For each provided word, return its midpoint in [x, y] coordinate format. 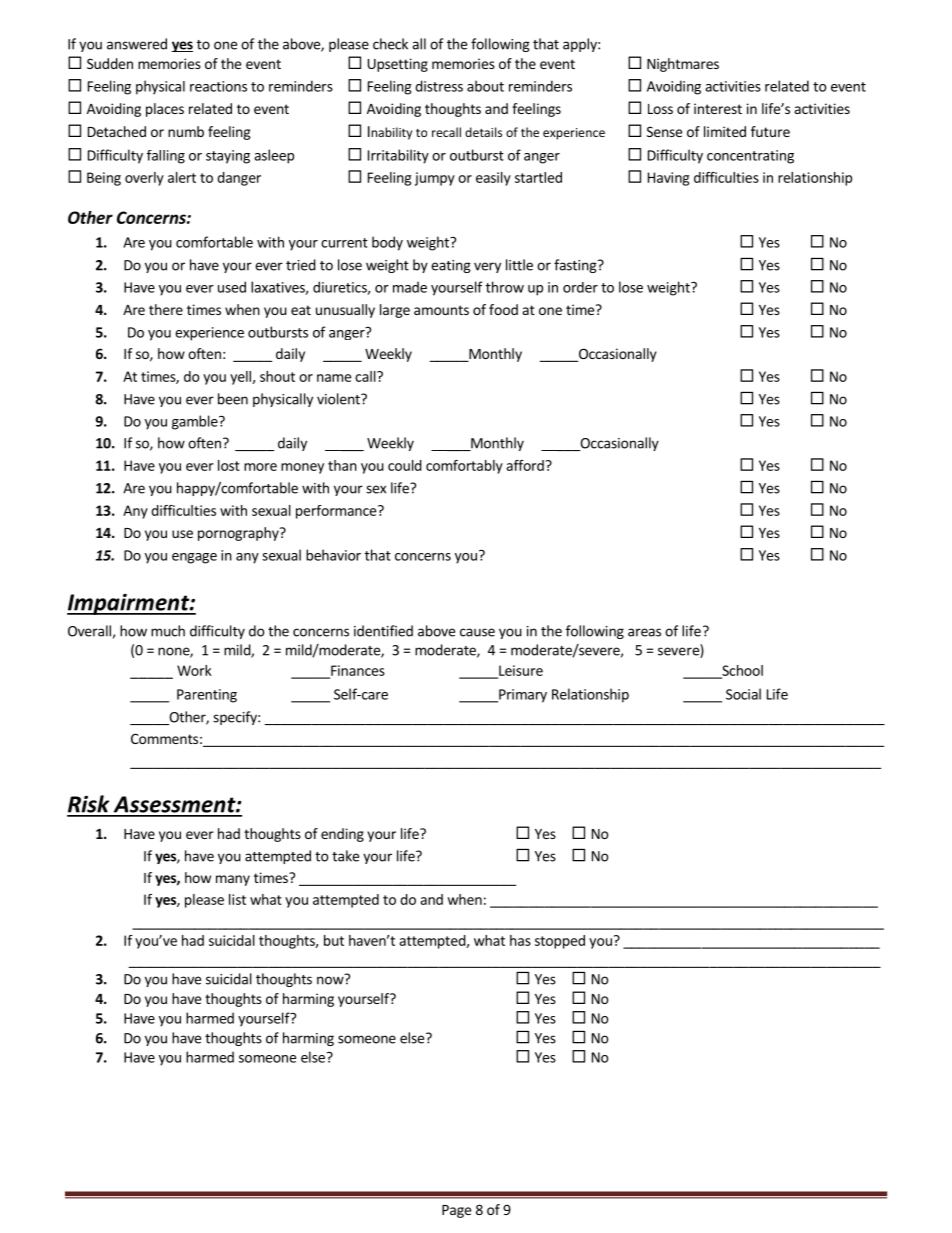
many [233, 880]
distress [439, 86]
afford [525, 465]
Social [743, 694]
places [165, 110]
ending [342, 835]
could [405, 465]
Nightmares [683, 65]
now [331, 979]
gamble [196, 422]
